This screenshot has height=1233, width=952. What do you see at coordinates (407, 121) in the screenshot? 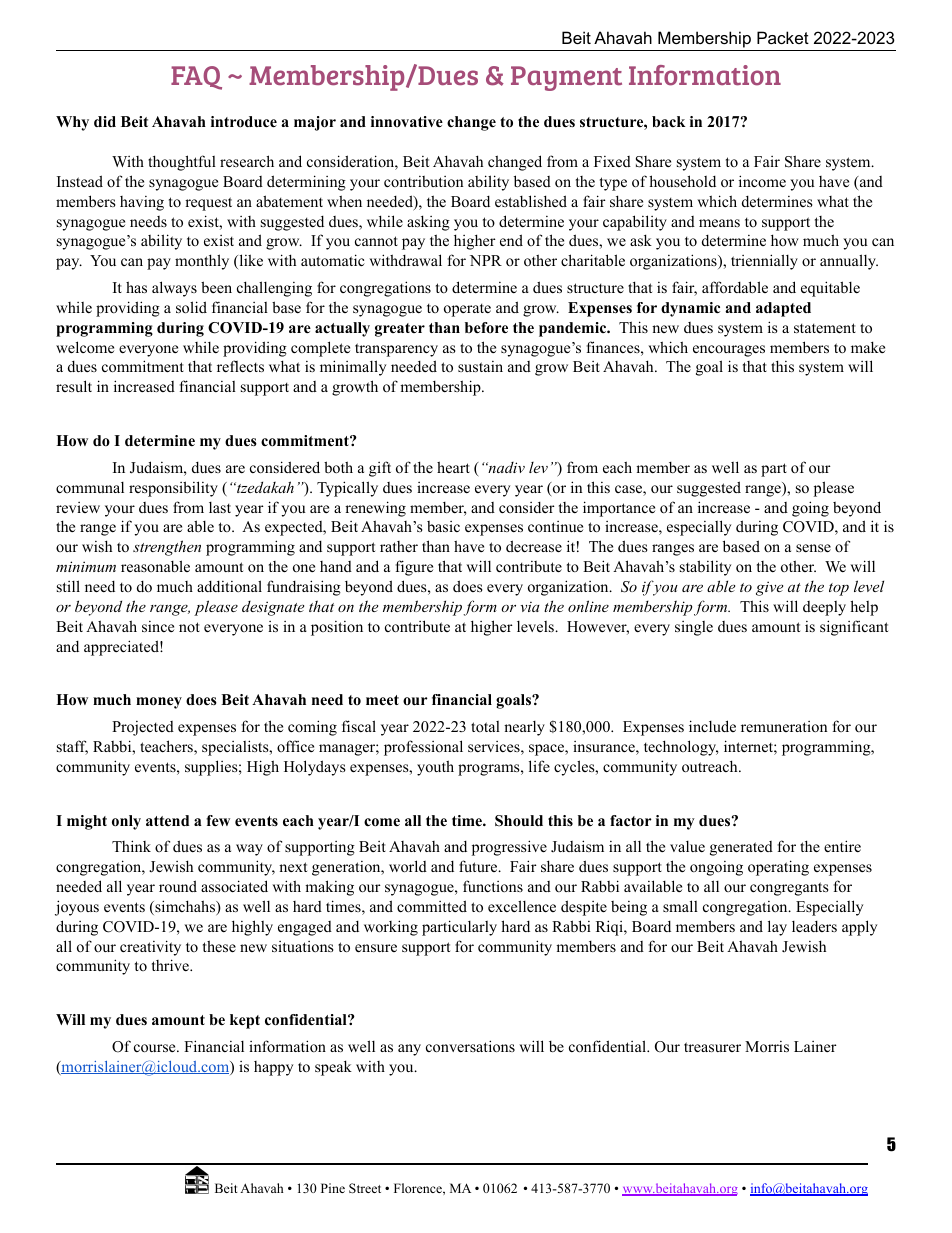
I see `innovative` at bounding box center [407, 121].
